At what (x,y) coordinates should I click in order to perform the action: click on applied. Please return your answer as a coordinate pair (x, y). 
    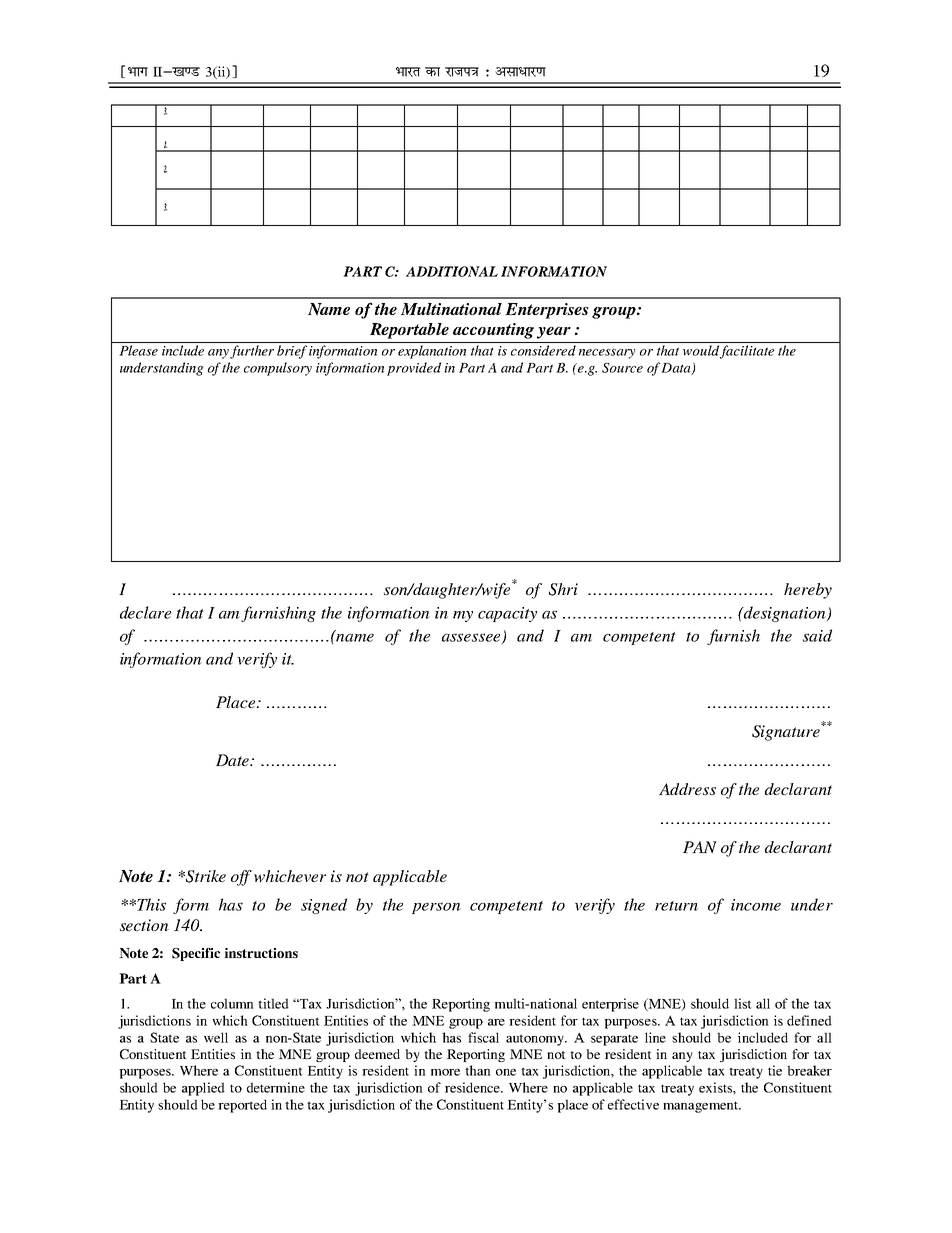
    Looking at the image, I should click on (203, 1089).
